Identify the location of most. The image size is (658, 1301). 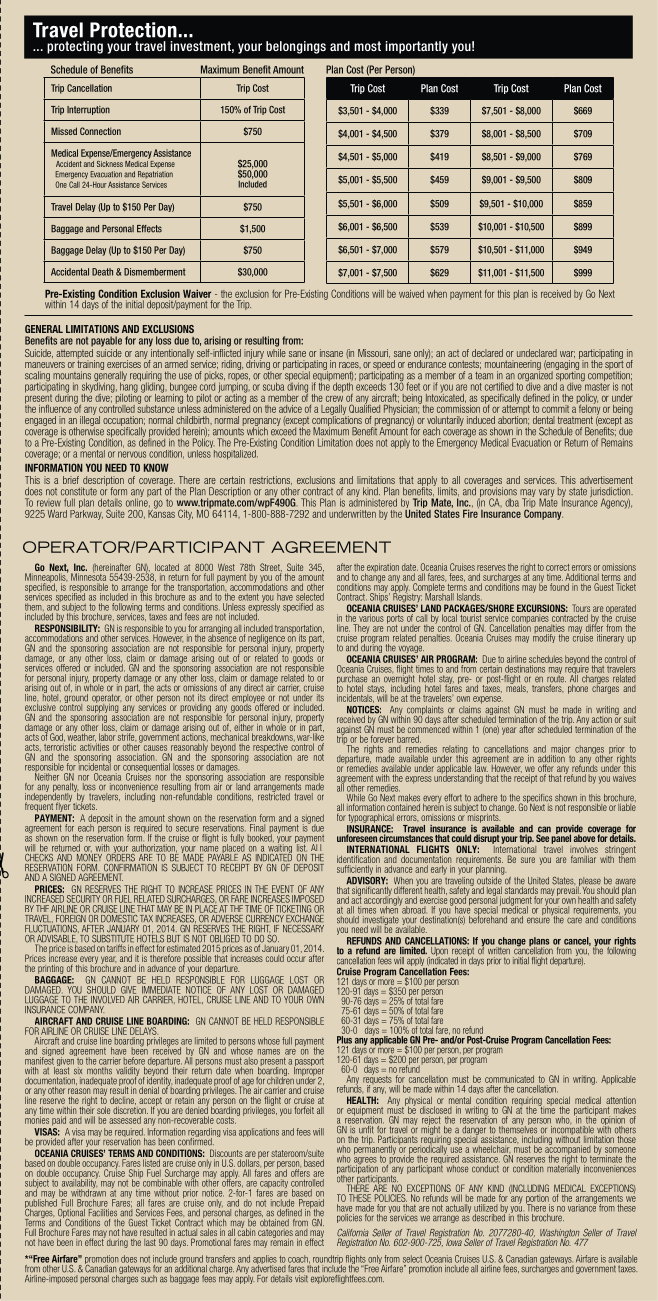
(367, 46).
